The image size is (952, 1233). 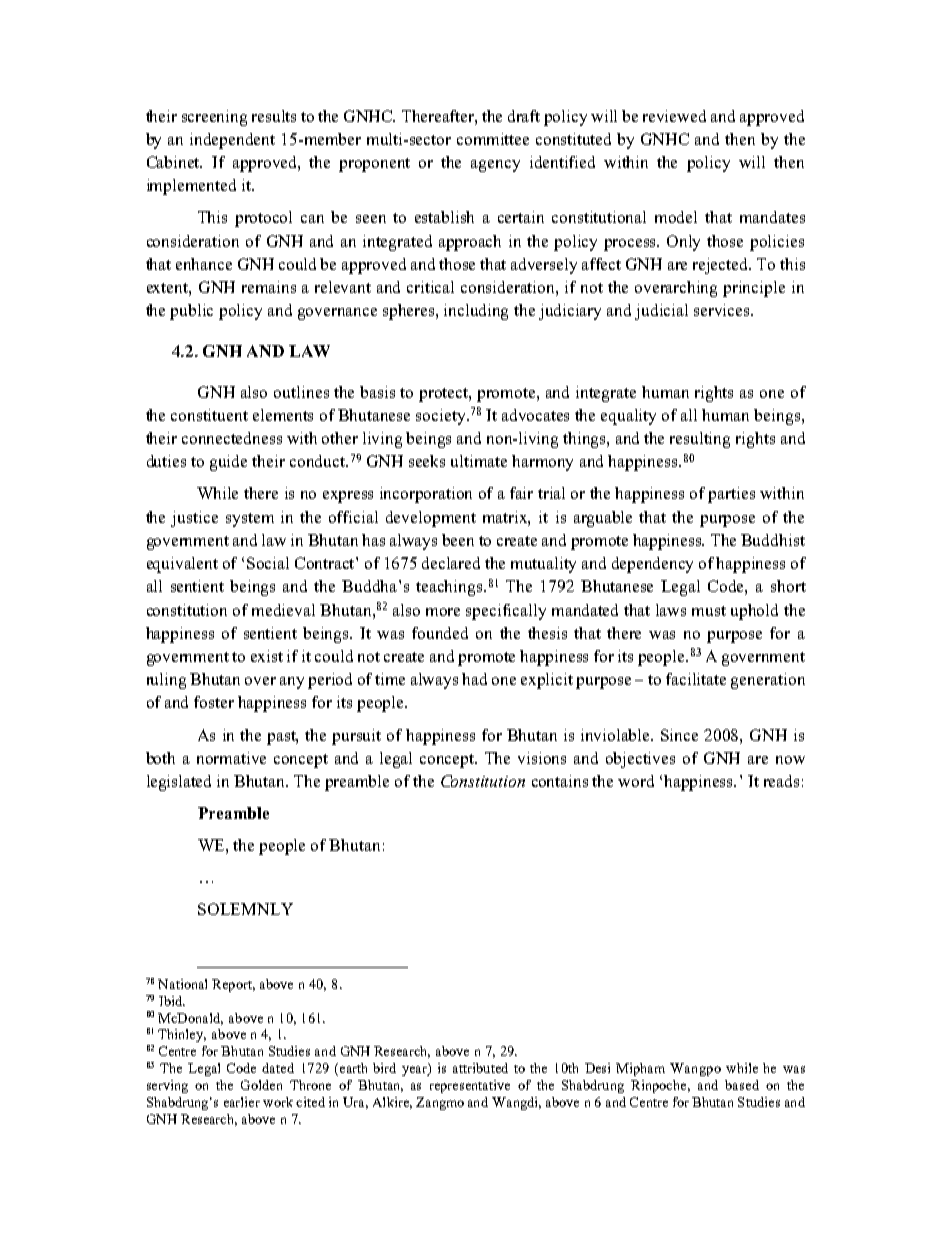 What do you see at coordinates (245, 909) in the screenshot?
I see `SOLEMNLY` at bounding box center [245, 909].
